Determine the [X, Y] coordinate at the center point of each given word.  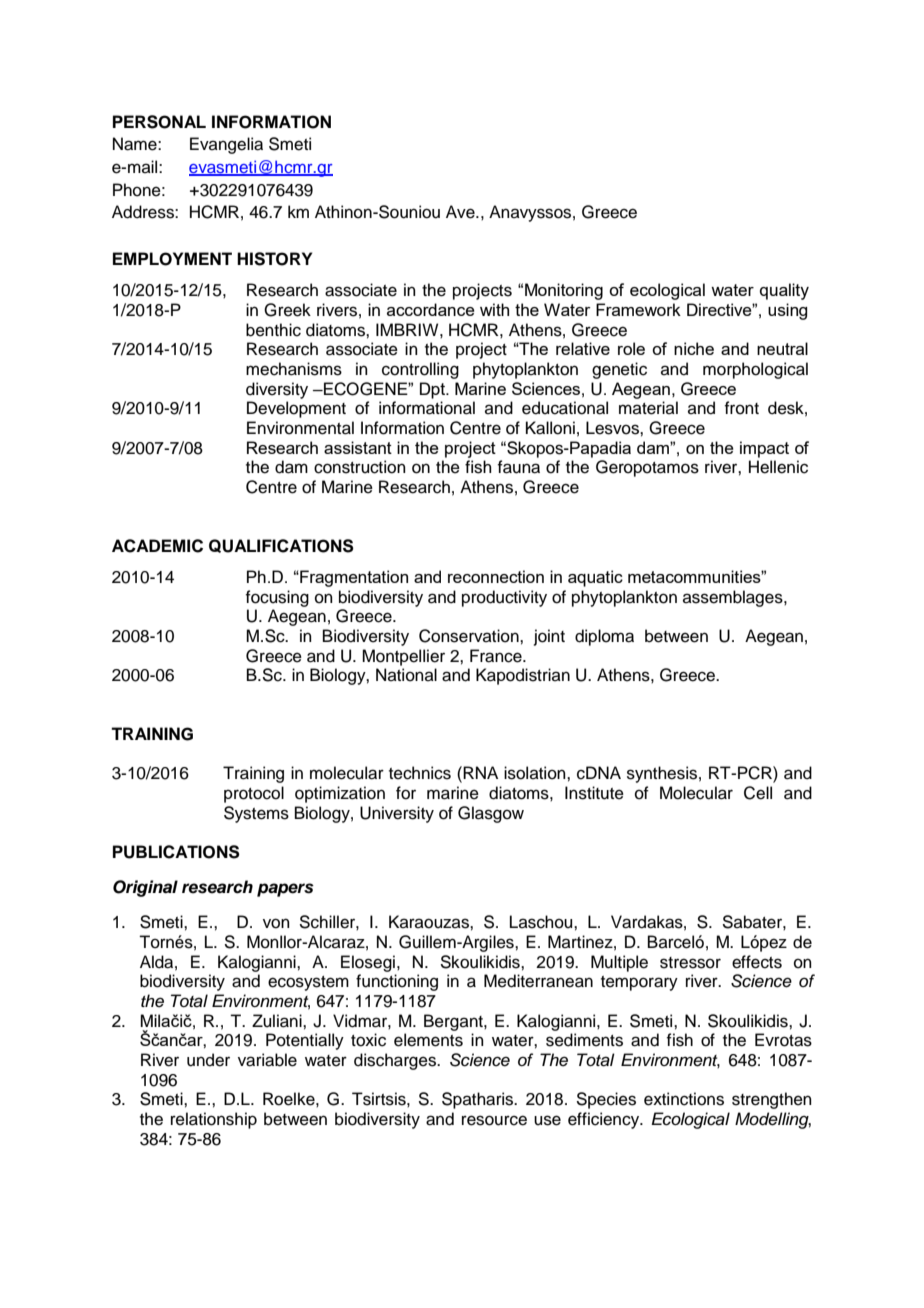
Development [296, 409]
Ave [461, 212]
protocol [254, 794]
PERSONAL [159, 122]
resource [494, 1120]
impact [764, 449]
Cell [758, 793]
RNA [480, 772]
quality [784, 291]
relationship [214, 1120]
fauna [518, 467]
